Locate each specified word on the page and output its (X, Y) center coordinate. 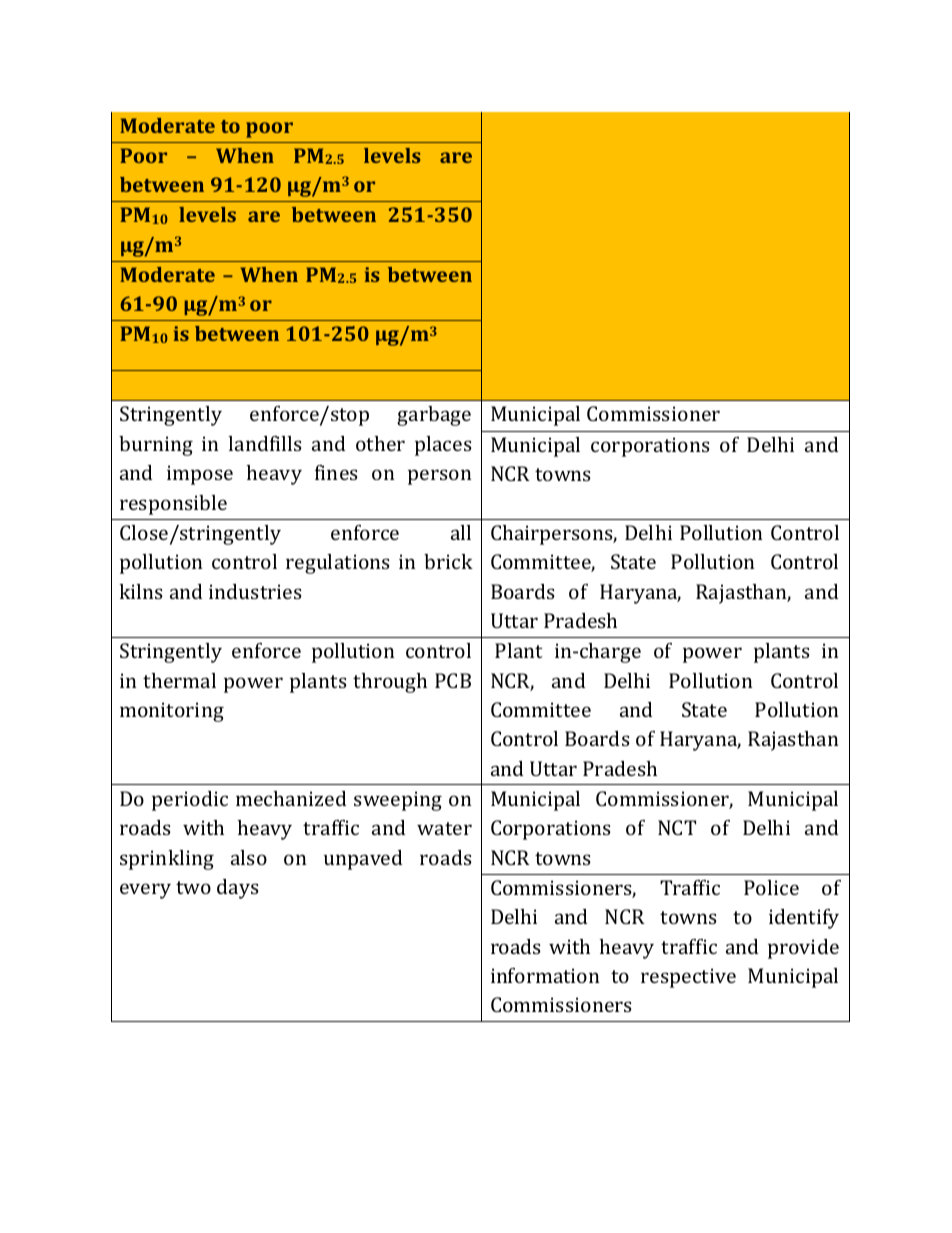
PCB (453, 680)
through (390, 683)
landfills (265, 443)
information (545, 975)
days (238, 889)
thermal (179, 680)
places (443, 446)
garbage (434, 416)
